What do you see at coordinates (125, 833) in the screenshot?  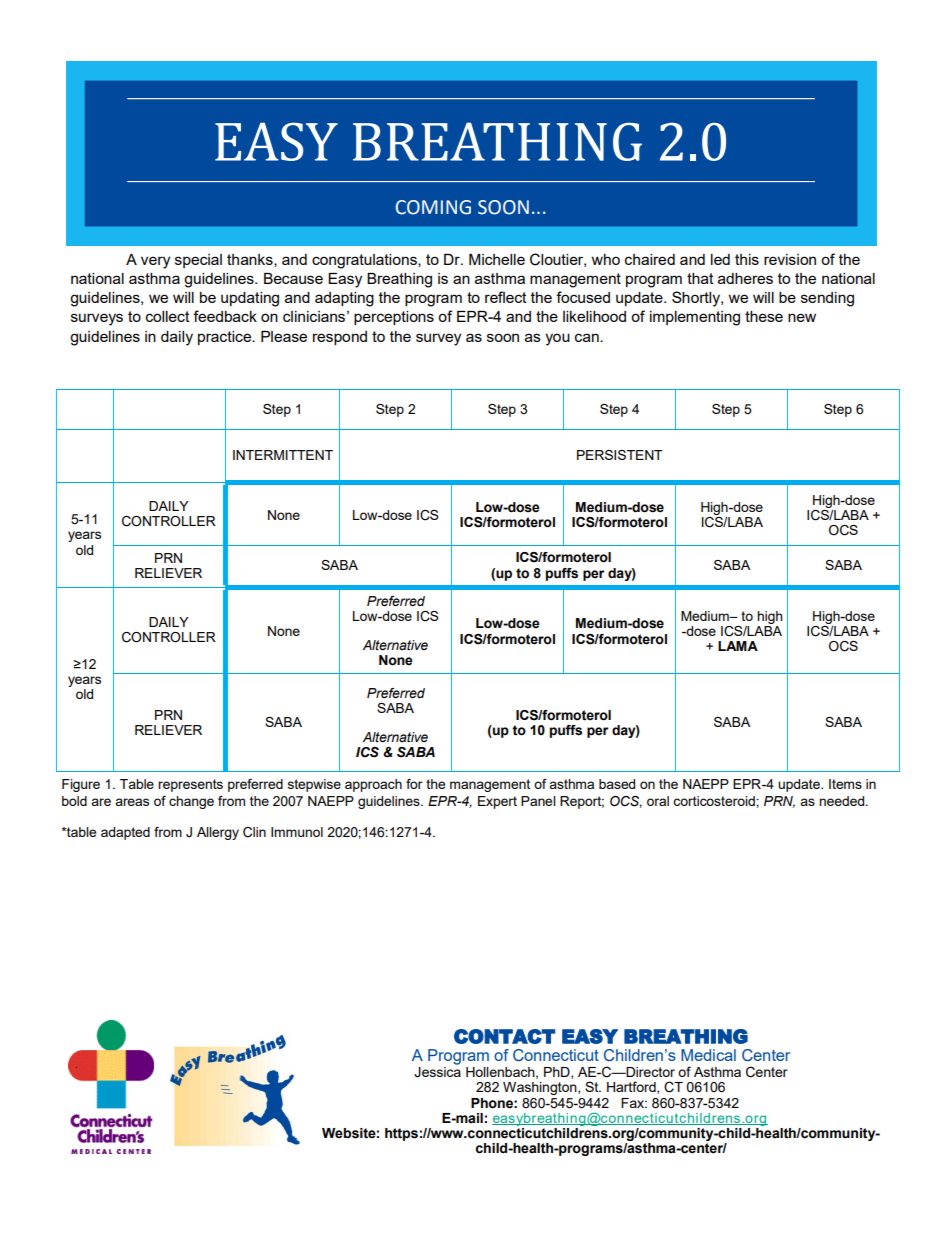 I see `adapted` at bounding box center [125, 833].
